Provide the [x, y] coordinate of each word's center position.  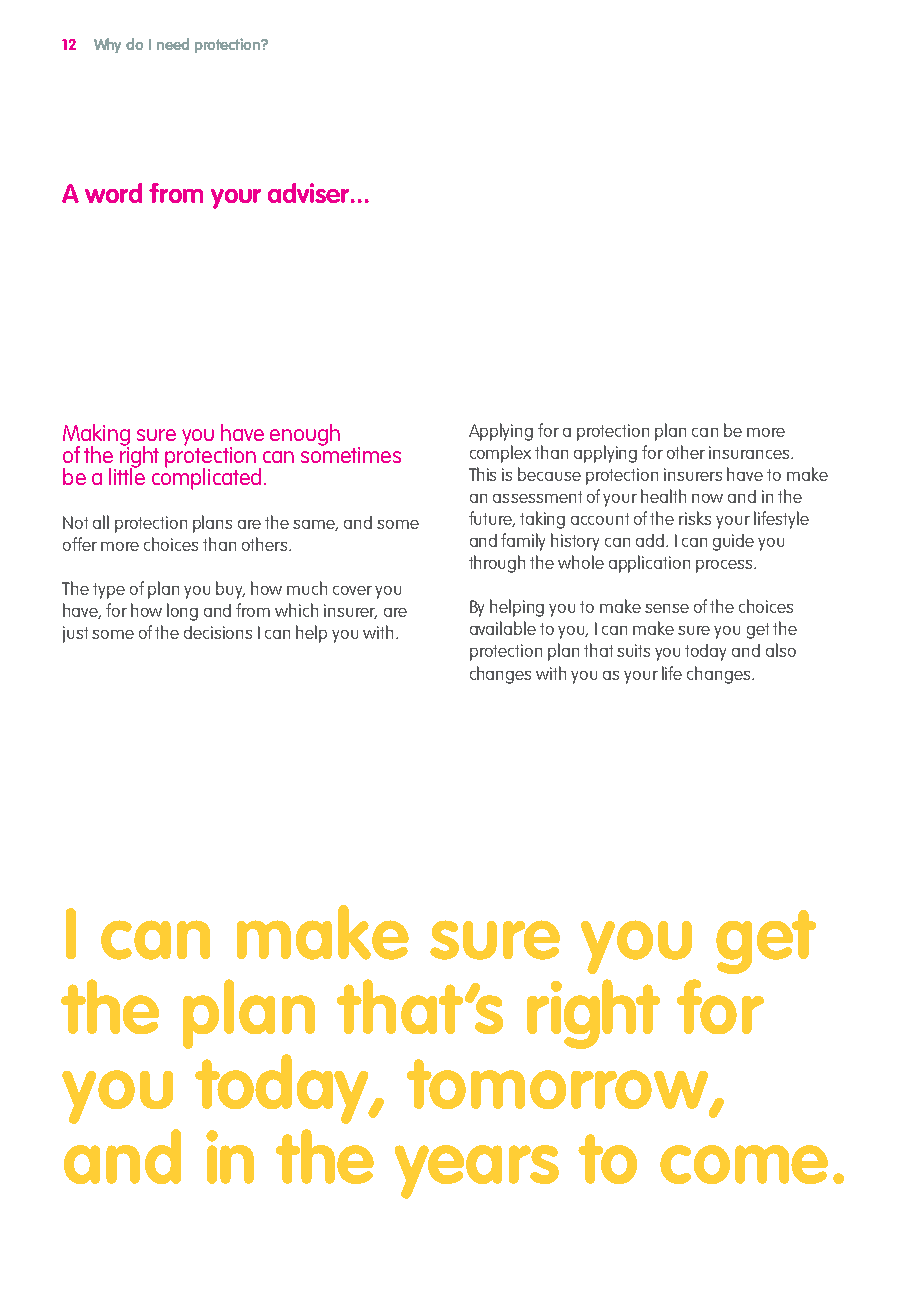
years [477, 1172]
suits [633, 650]
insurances [750, 452]
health [663, 496]
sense [667, 608]
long [182, 612]
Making [96, 436]
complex [500, 454]
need [173, 44]
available [503, 628]
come [744, 1164]
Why [107, 45]
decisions [218, 632]
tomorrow [558, 1085]
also [781, 650]
